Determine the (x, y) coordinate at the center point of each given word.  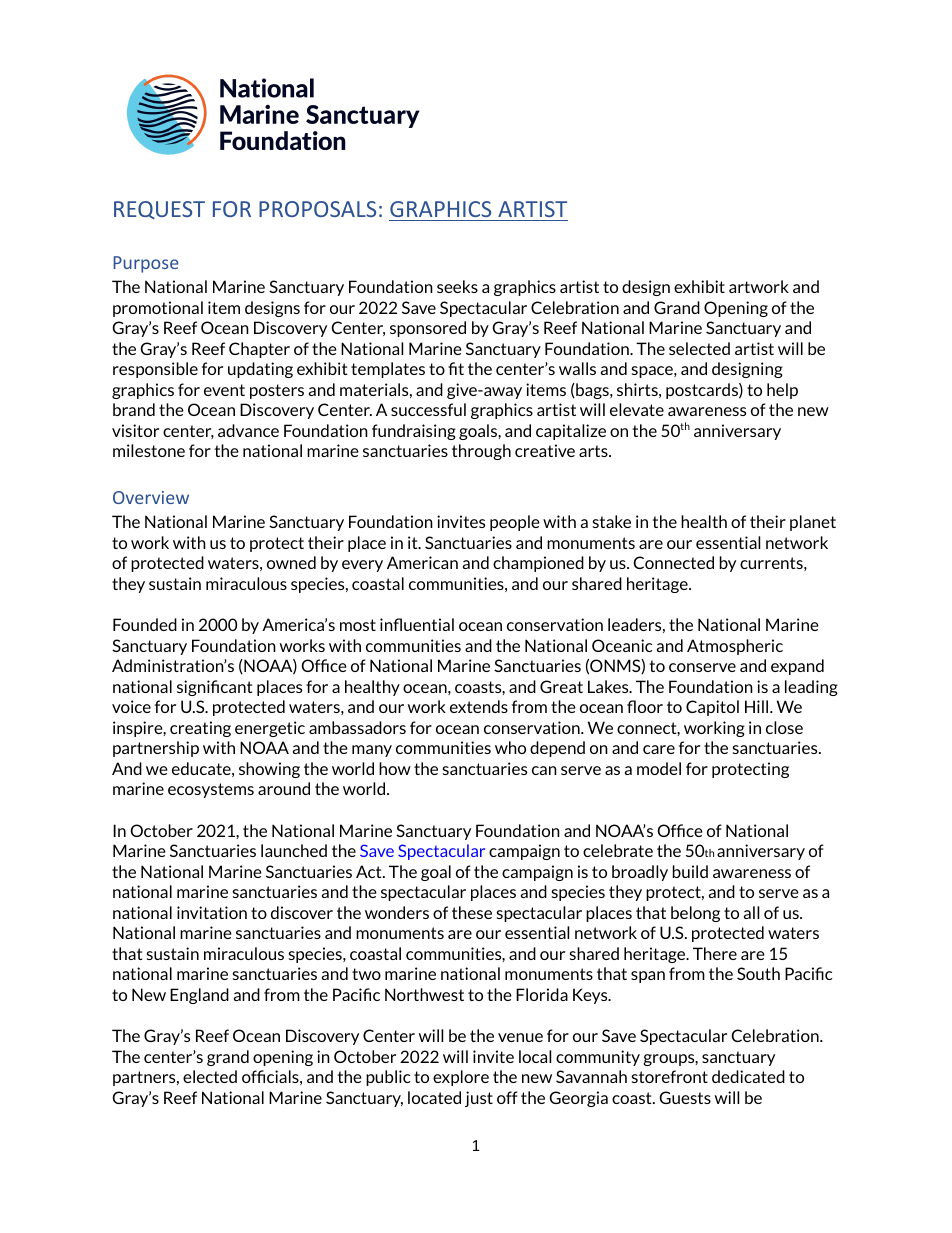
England (199, 996)
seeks (457, 286)
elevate (637, 409)
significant (215, 688)
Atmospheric (735, 647)
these (472, 912)
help (782, 391)
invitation (212, 912)
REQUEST (159, 210)
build (690, 871)
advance (248, 430)
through (481, 452)
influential (417, 624)
